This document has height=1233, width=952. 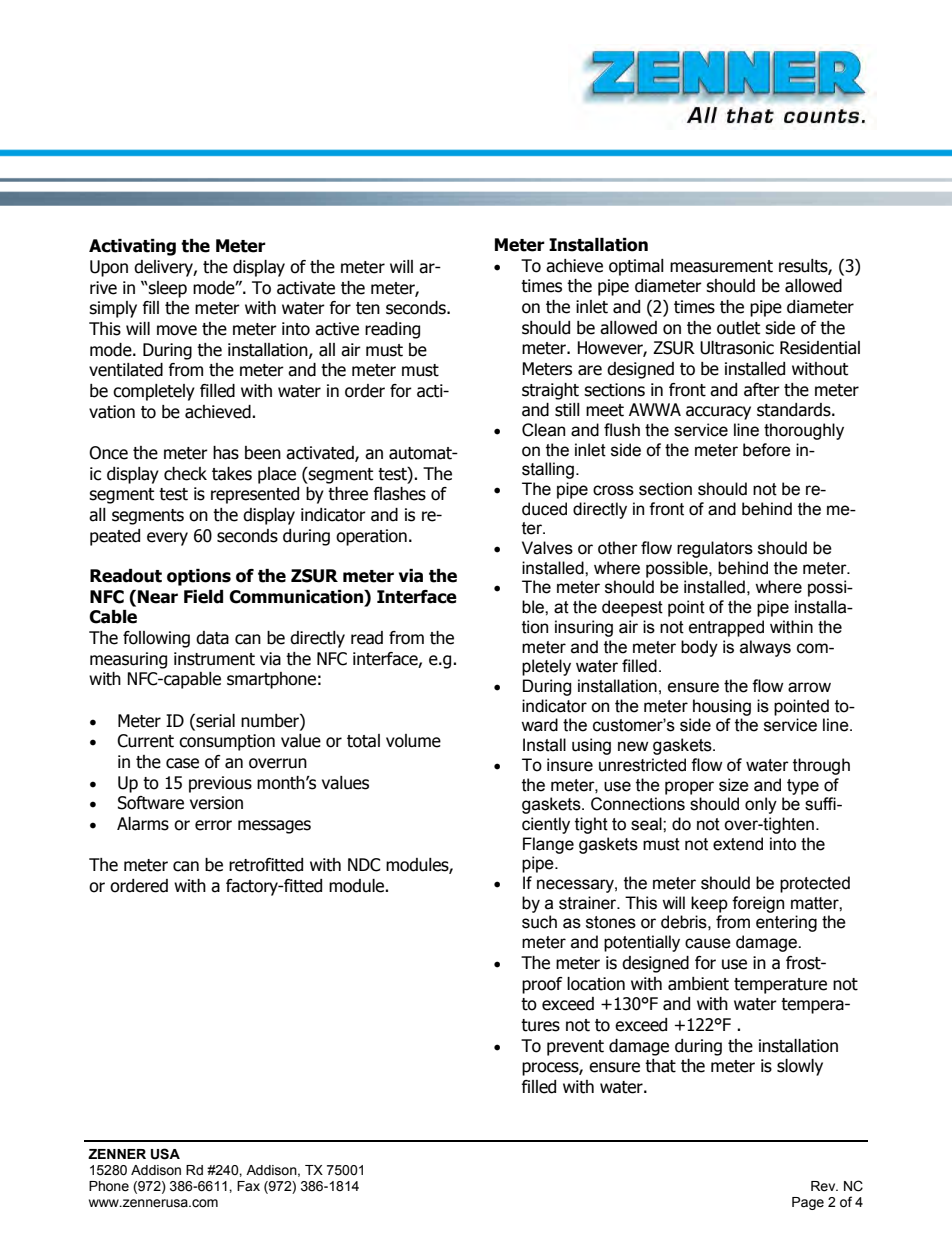 What do you see at coordinates (550, 391) in the document?
I see `straight` at bounding box center [550, 391].
